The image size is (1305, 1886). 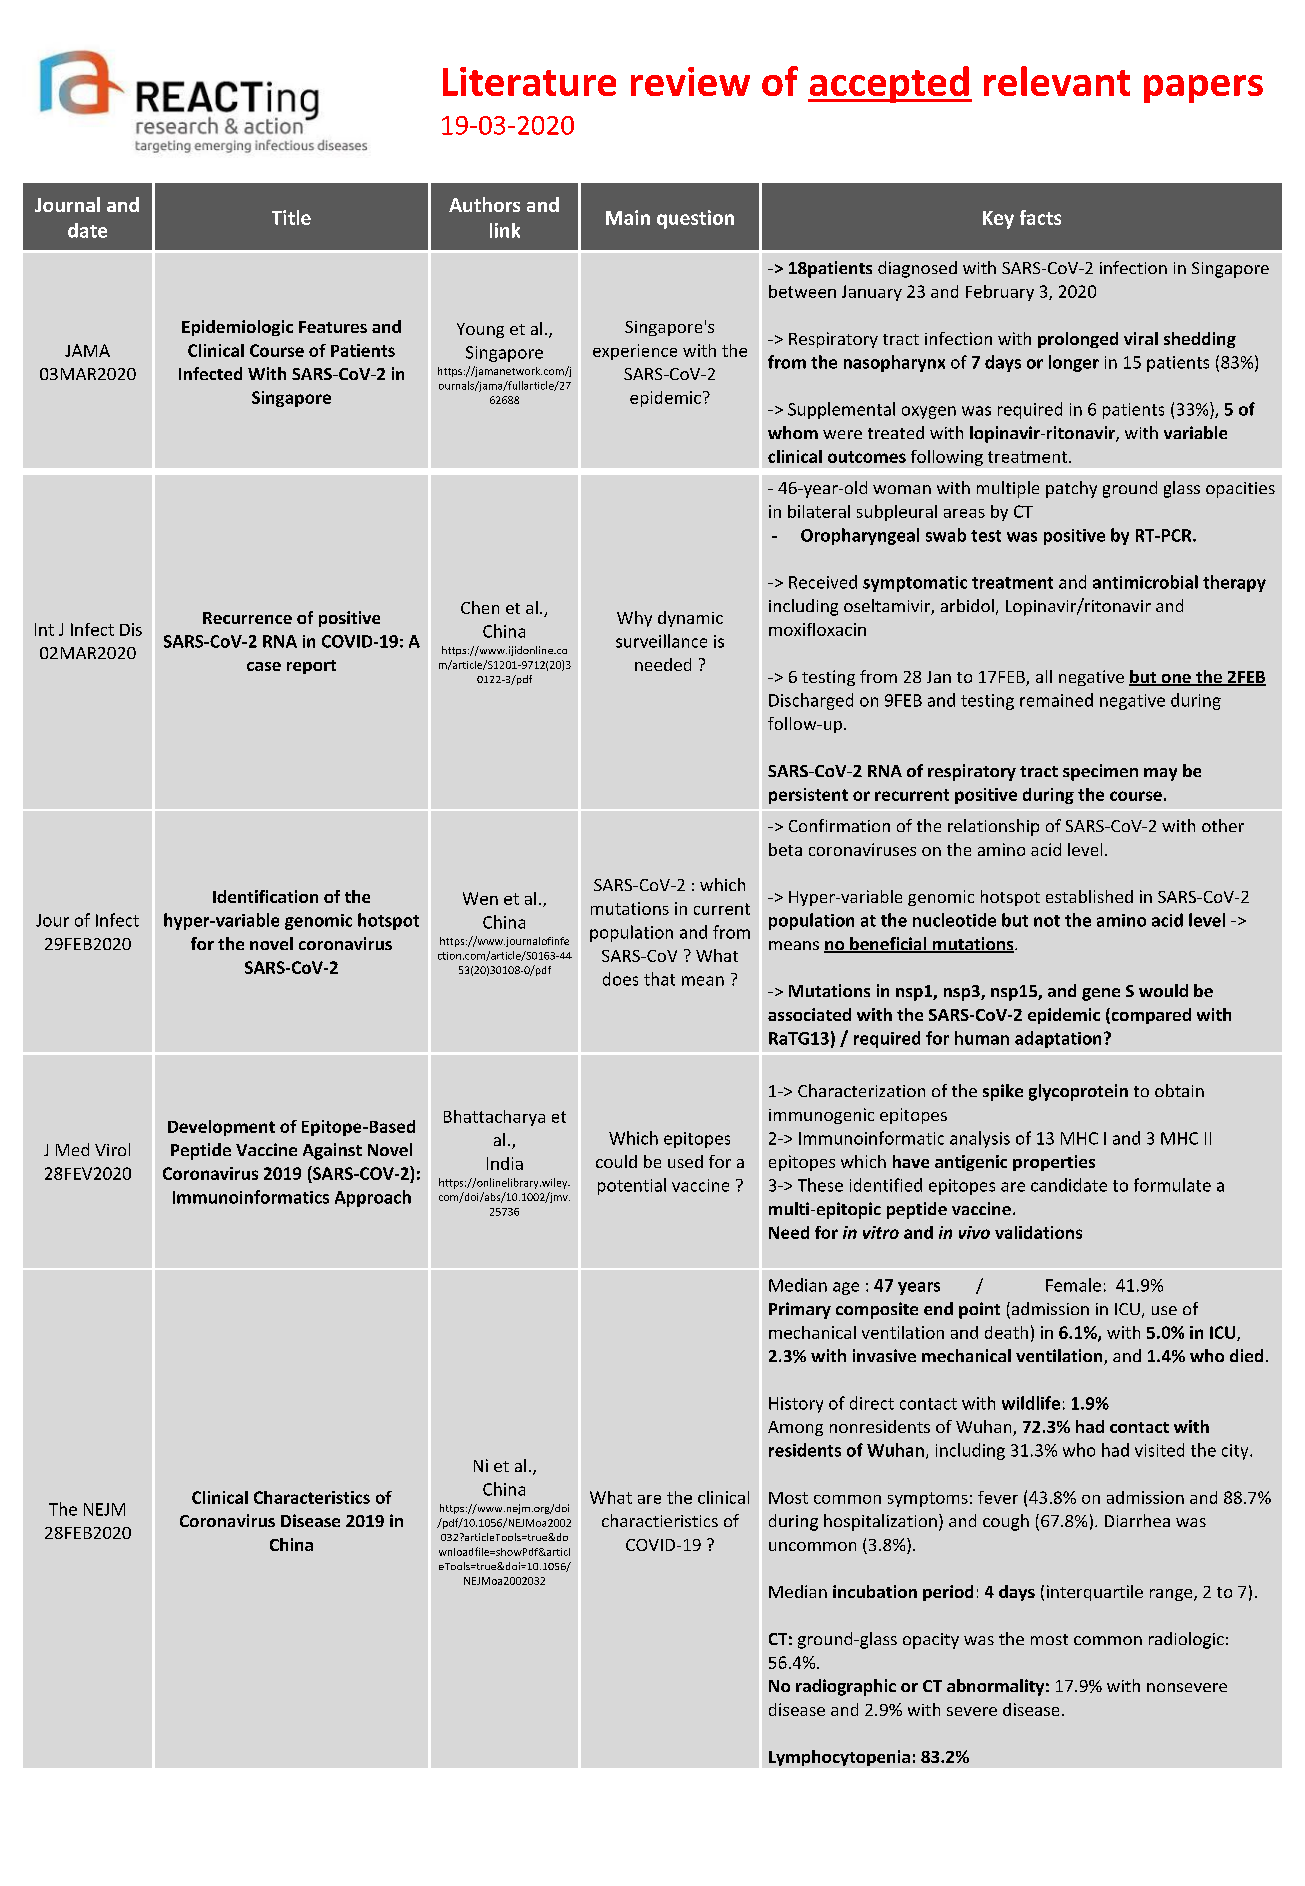 What do you see at coordinates (800, 1310) in the screenshot?
I see `Primary` at bounding box center [800, 1310].
